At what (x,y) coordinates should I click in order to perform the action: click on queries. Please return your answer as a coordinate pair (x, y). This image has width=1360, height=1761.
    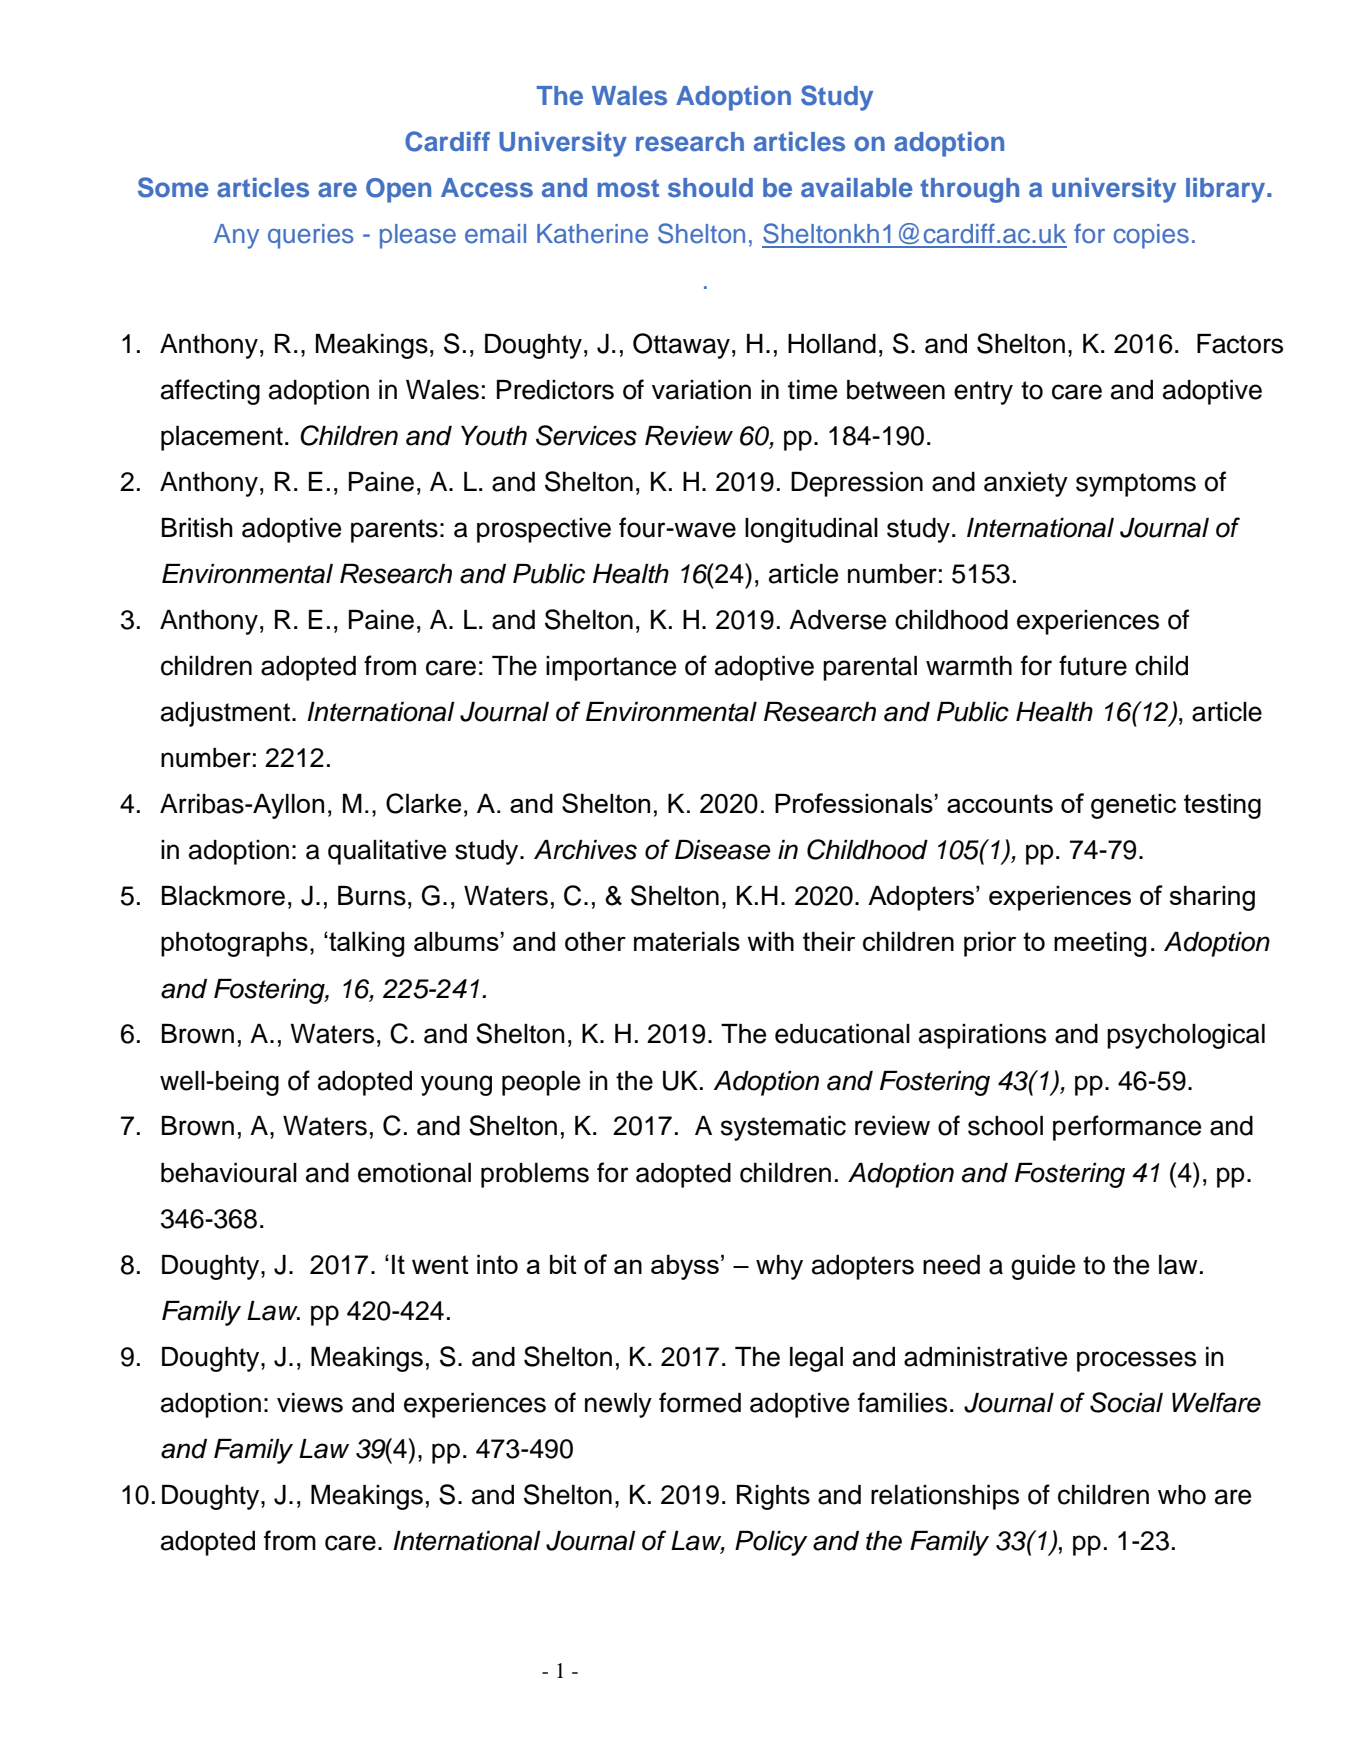
    Looking at the image, I should click on (311, 236).
